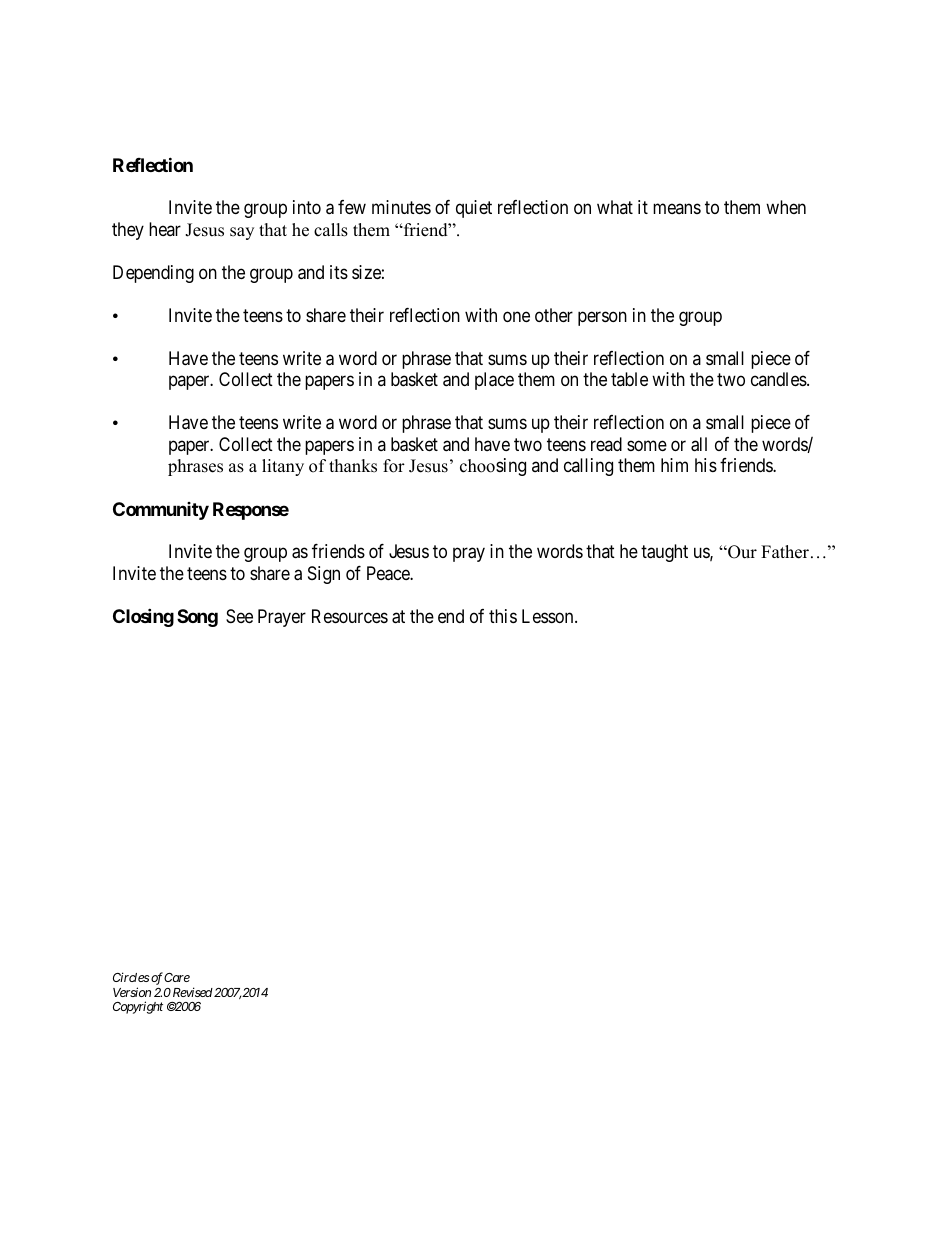 The width and height of the screenshot is (952, 1233). What do you see at coordinates (132, 992) in the screenshot?
I see `Version` at bounding box center [132, 992].
